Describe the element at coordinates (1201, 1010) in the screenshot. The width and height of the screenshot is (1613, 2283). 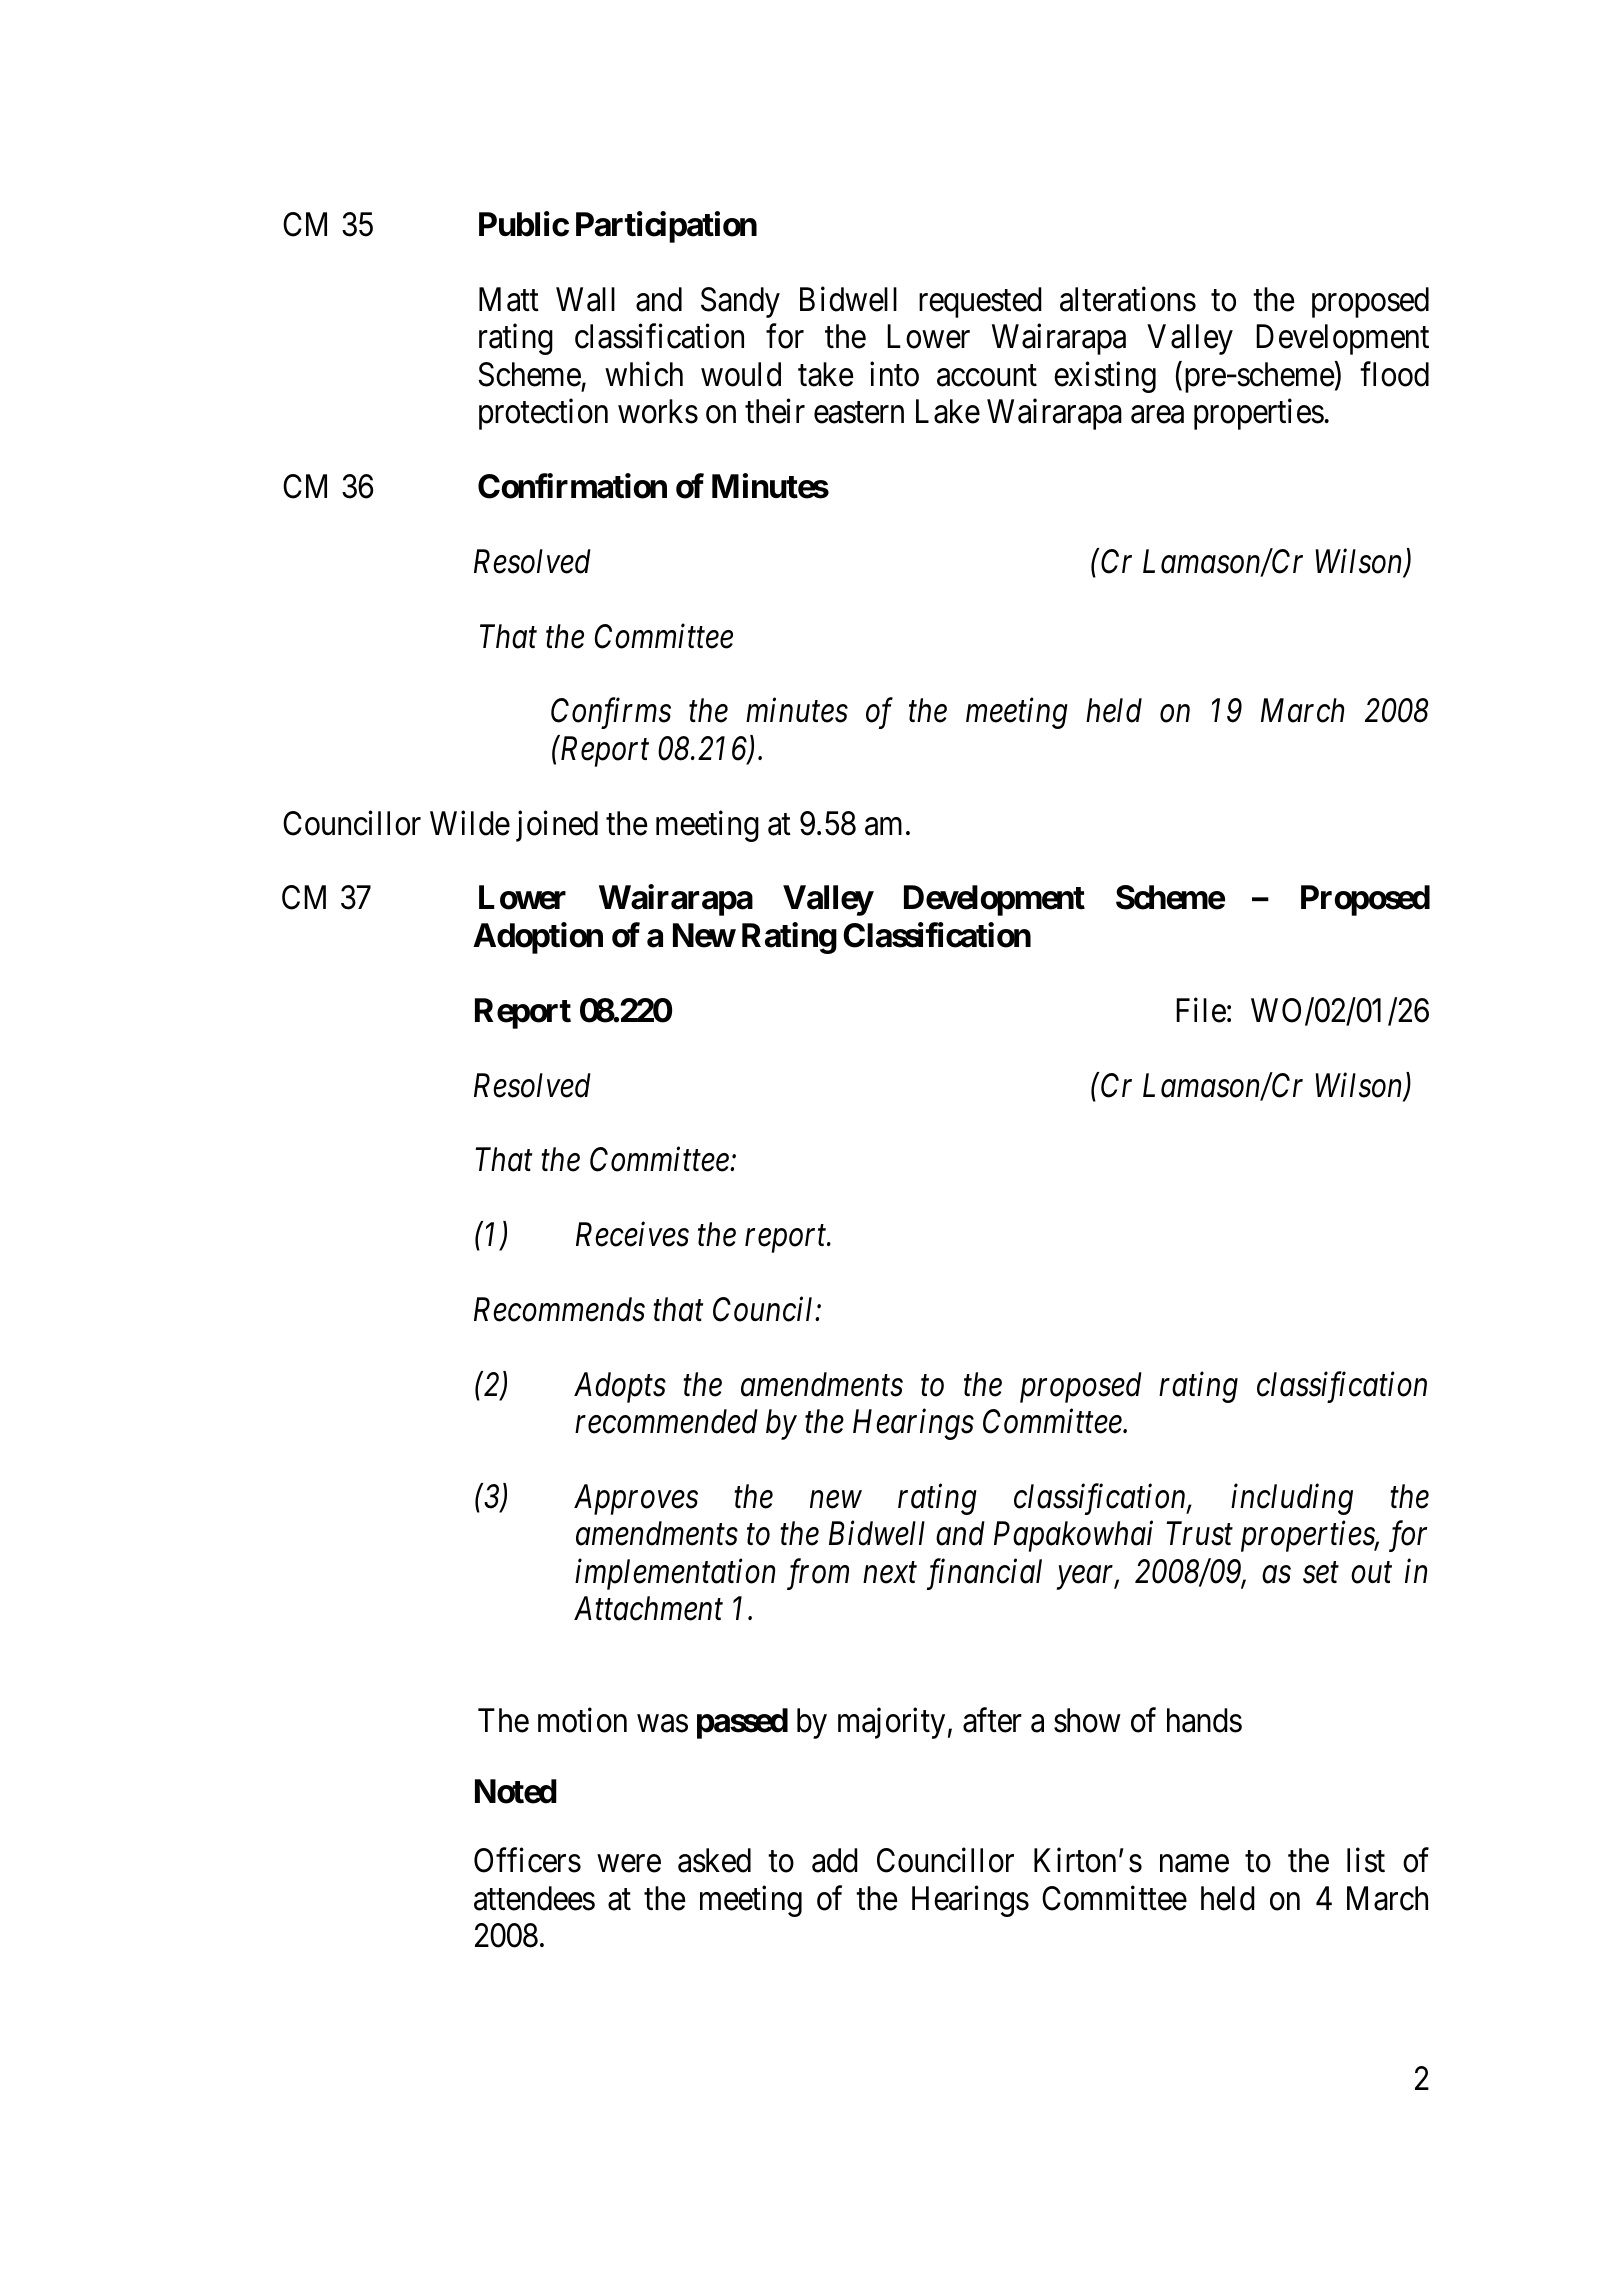
I see `File` at that location.
